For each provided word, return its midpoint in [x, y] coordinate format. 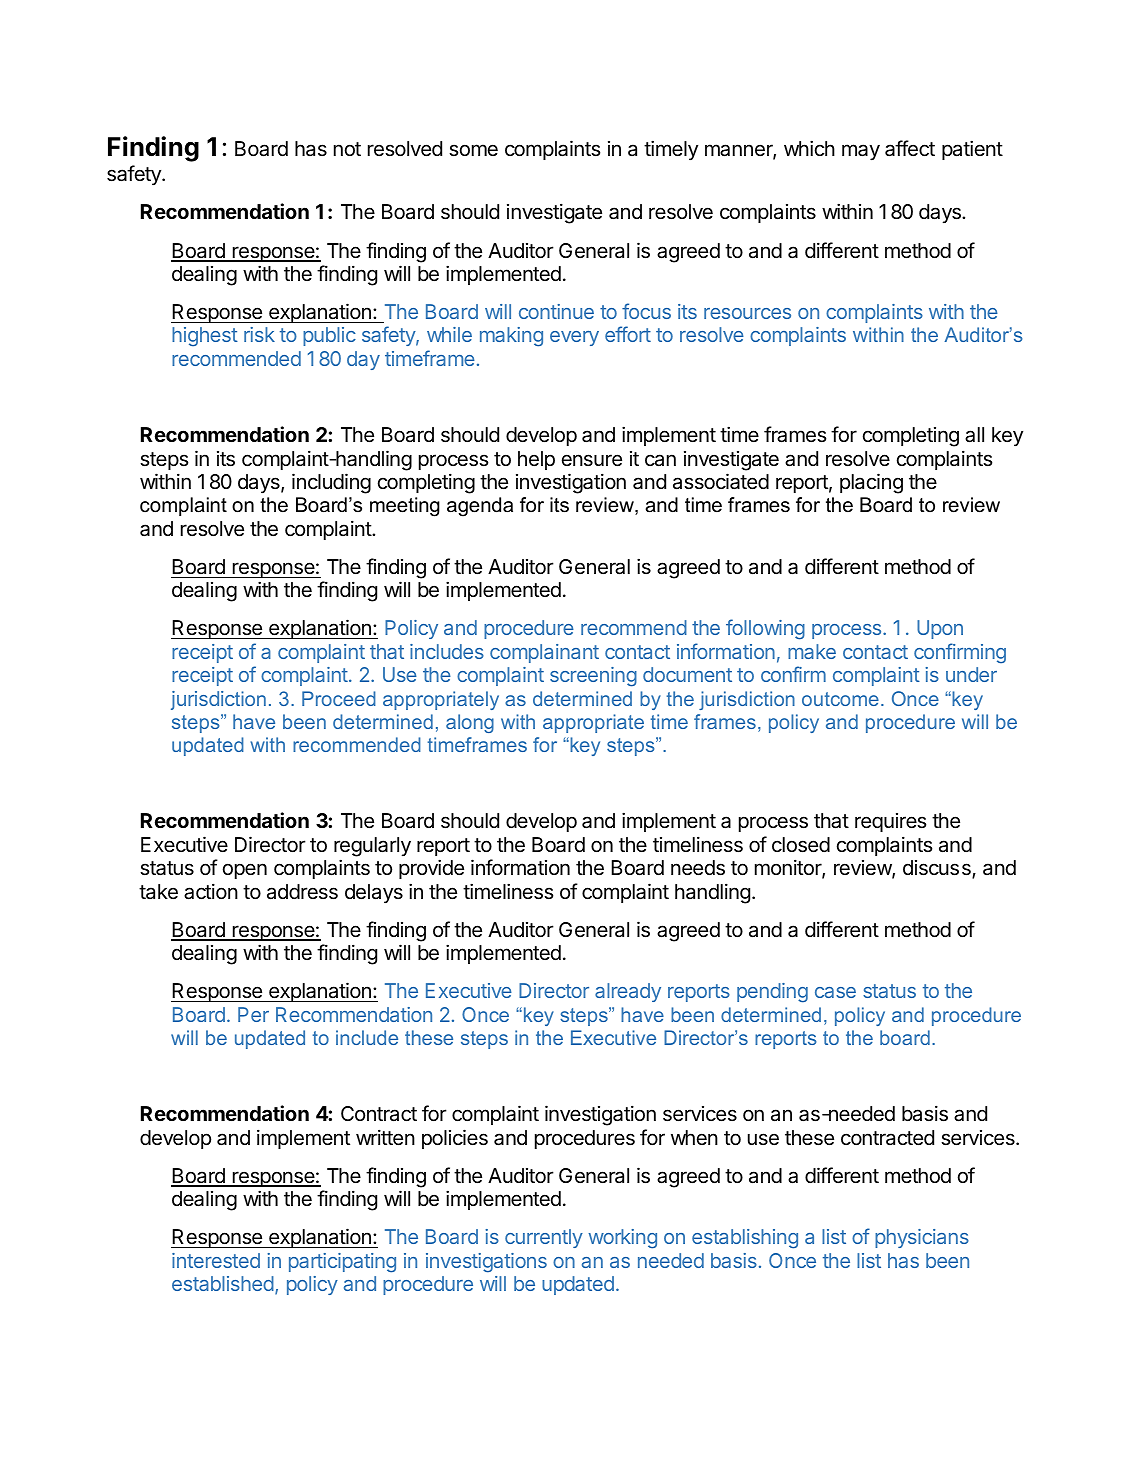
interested [216, 1260]
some [473, 150]
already [628, 992]
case [835, 992]
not [347, 149]
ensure [592, 460]
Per [253, 1014]
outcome [840, 699]
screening [593, 677]
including [331, 483]
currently [544, 1238]
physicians [922, 1238]
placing [871, 483]
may [861, 152]
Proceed [339, 698]
